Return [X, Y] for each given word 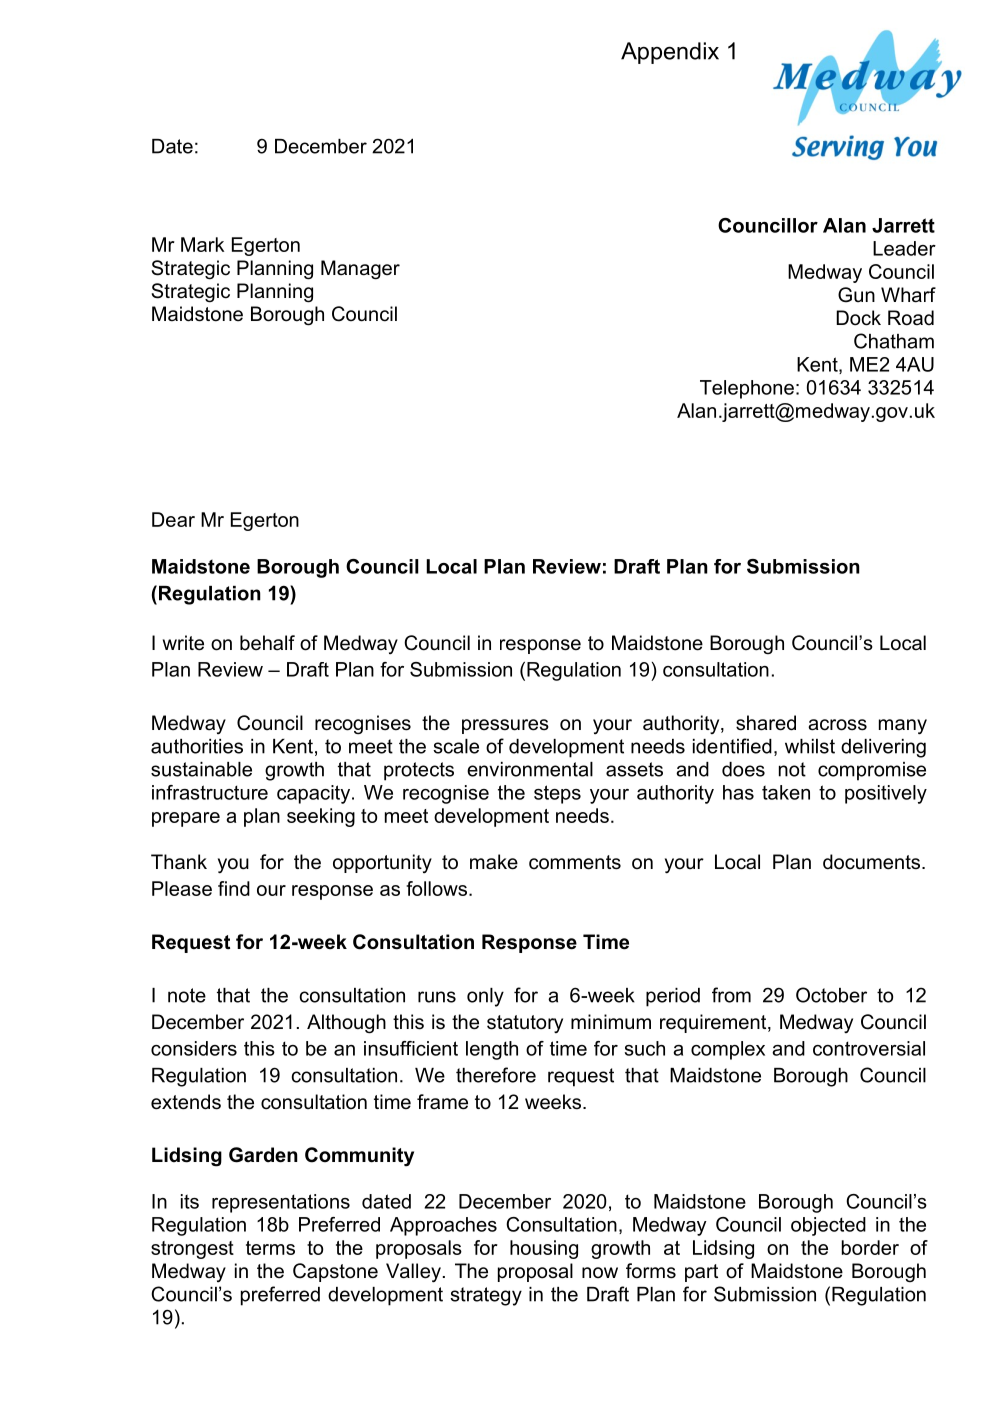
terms [270, 1248]
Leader [904, 248]
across [837, 725]
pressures [505, 726]
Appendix [670, 53]
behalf [267, 643]
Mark [202, 244]
